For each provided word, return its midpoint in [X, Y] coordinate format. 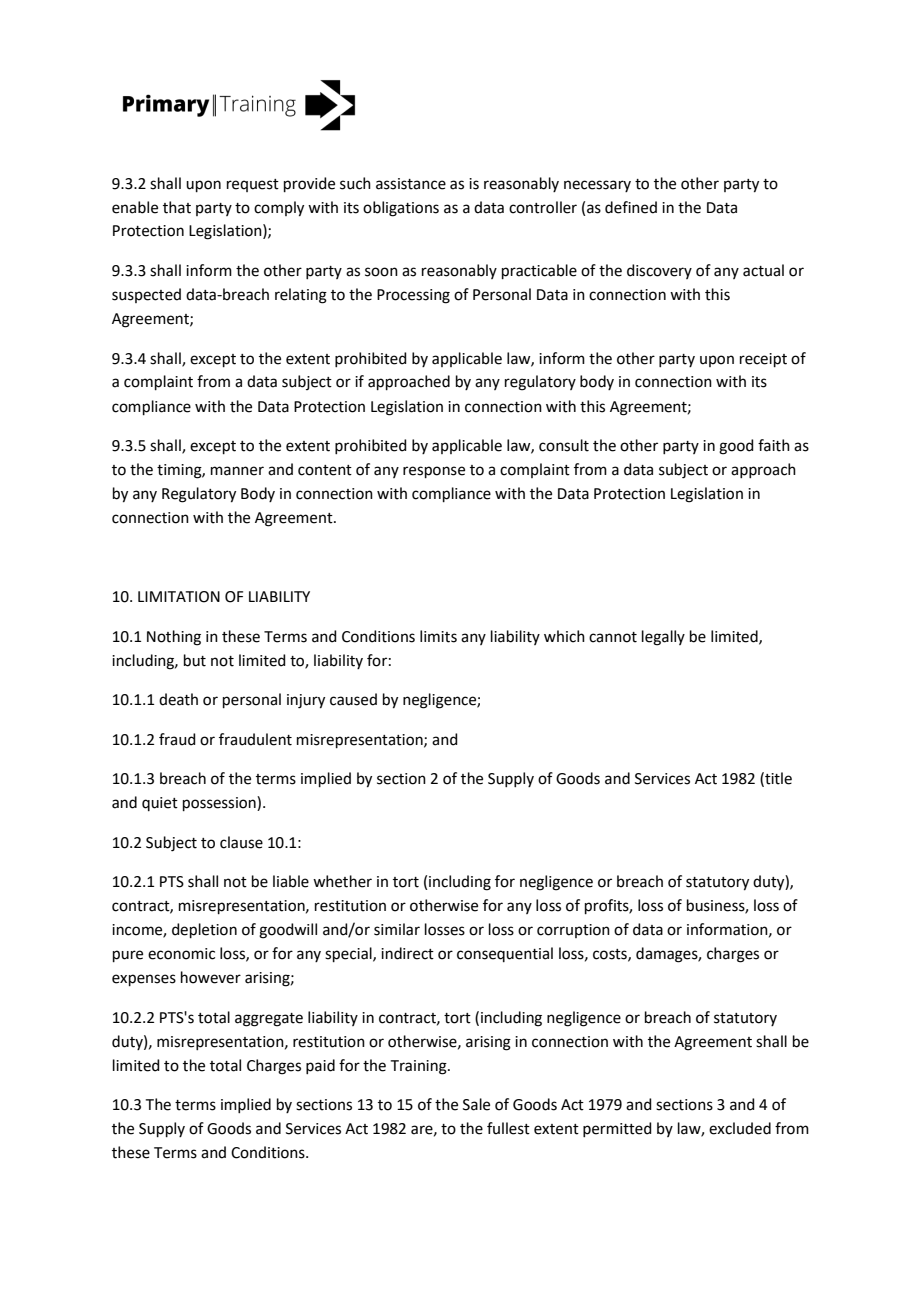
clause [241, 842]
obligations [401, 209]
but [195, 660]
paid [320, 1066]
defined [631, 207]
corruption [573, 931]
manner [237, 471]
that [177, 207]
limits [438, 636]
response [434, 472]
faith [774, 445]
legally [663, 638]
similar [397, 929]
